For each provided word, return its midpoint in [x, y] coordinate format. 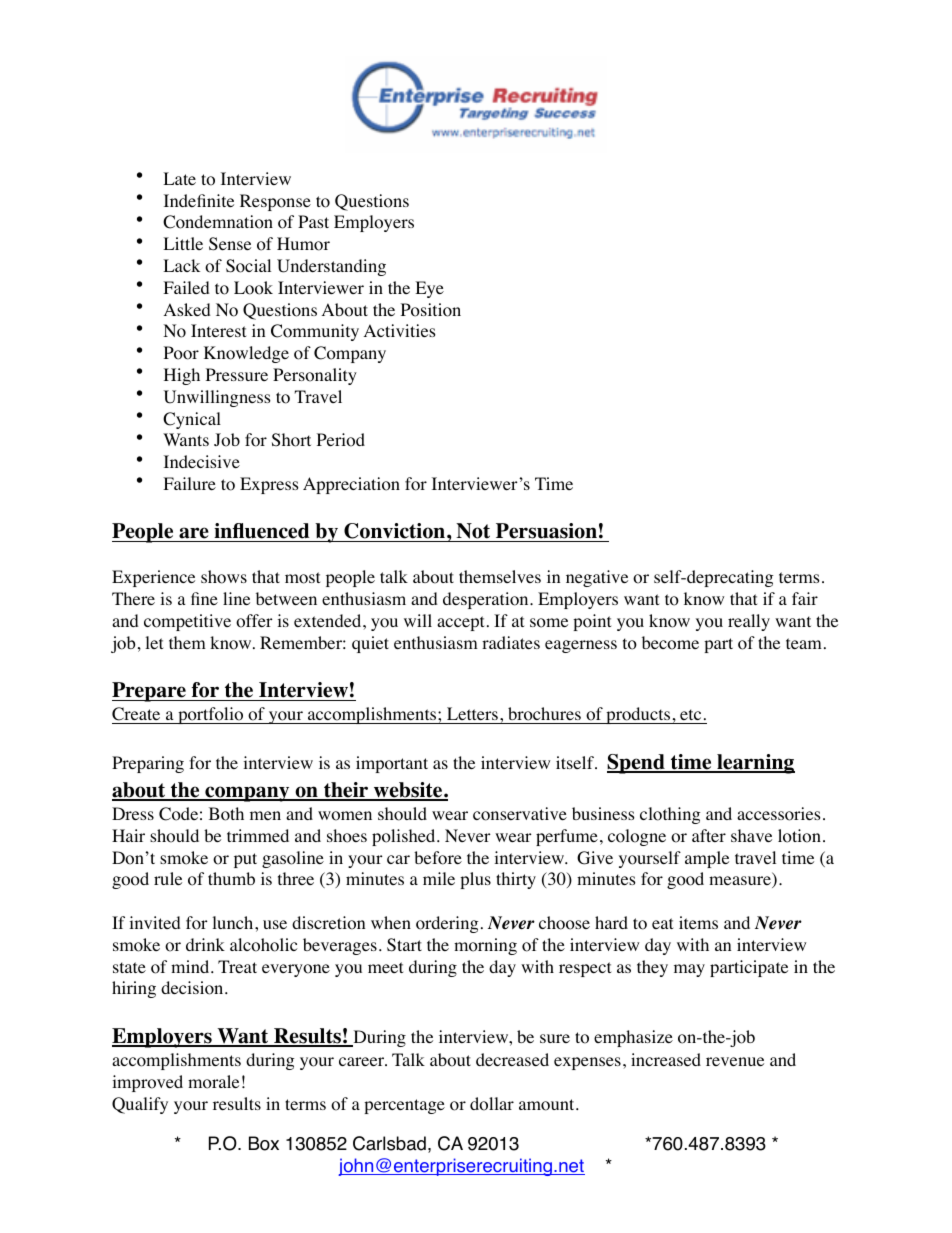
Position [431, 310]
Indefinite [199, 200]
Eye [429, 289]
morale [213, 1082]
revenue [735, 1061]
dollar [492, 1104]
